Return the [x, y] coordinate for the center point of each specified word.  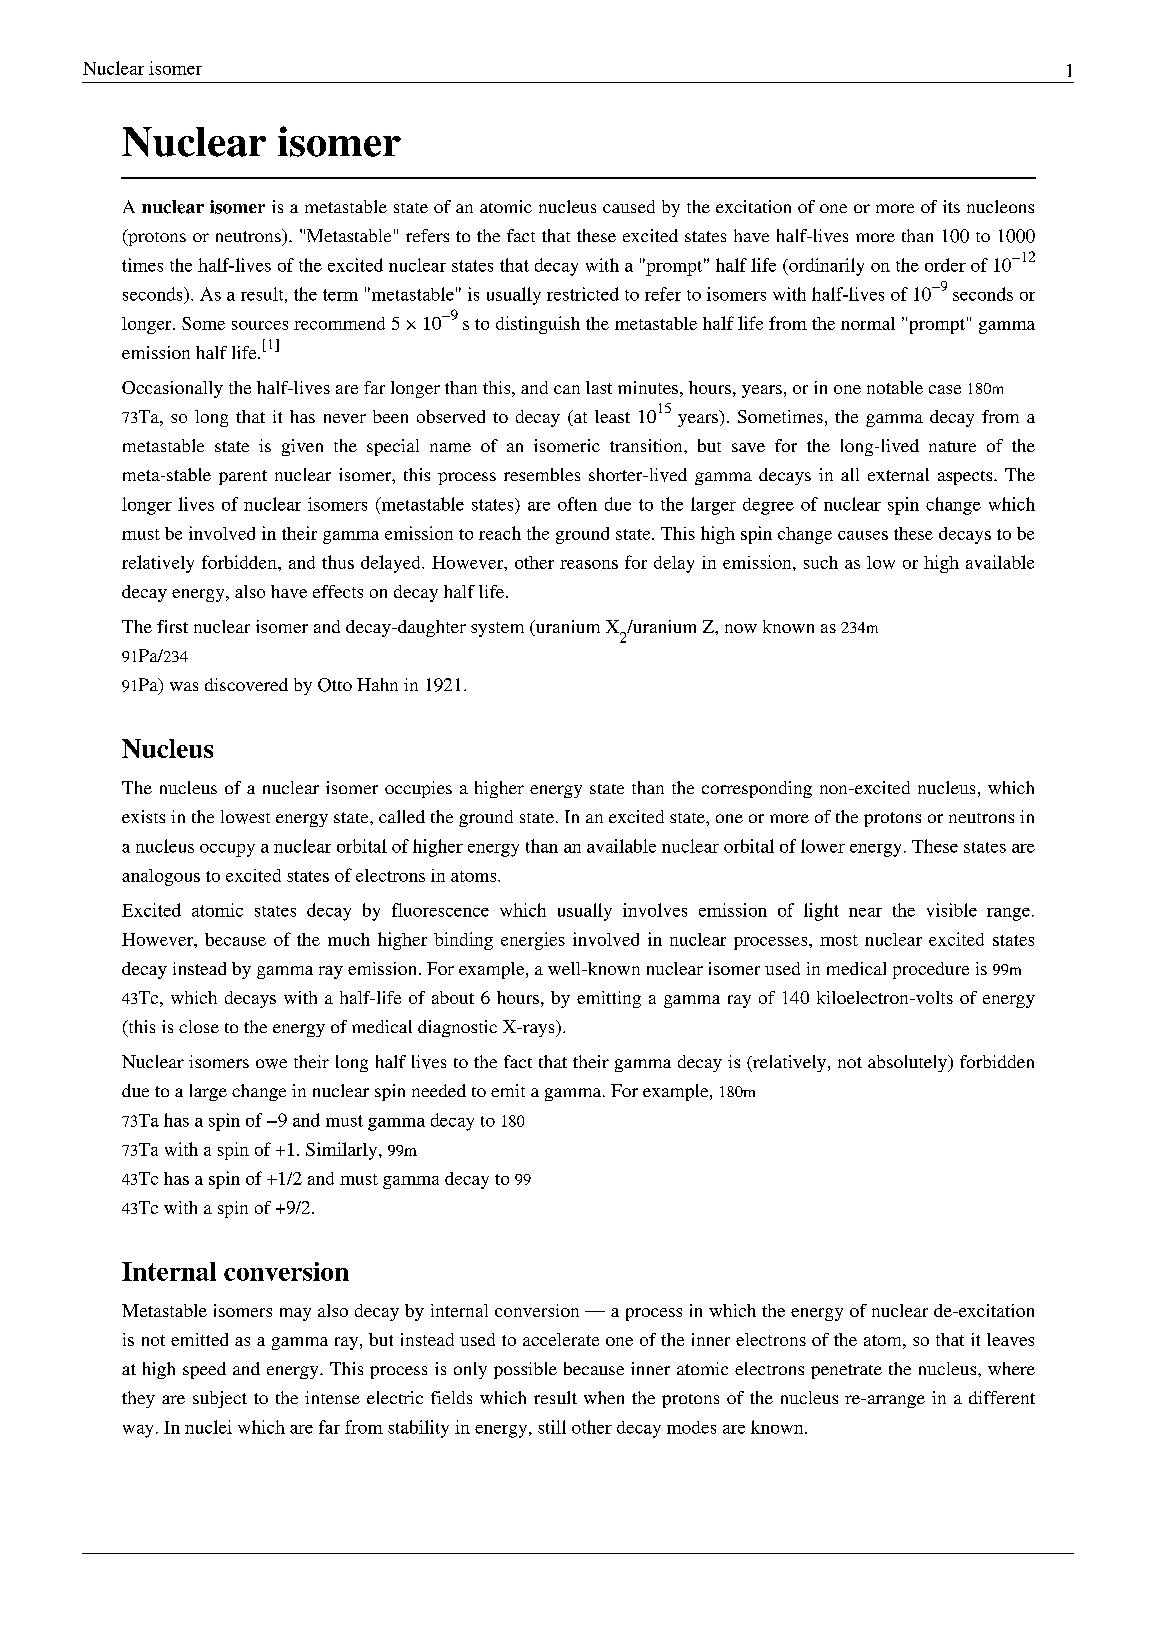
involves [655, 910]
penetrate [846, 1371]
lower [823, 846]
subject [220, 1399]
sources [260, 325]
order [945, 265]
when [604, 1397]
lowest [245, 817]
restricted [583, 294]
